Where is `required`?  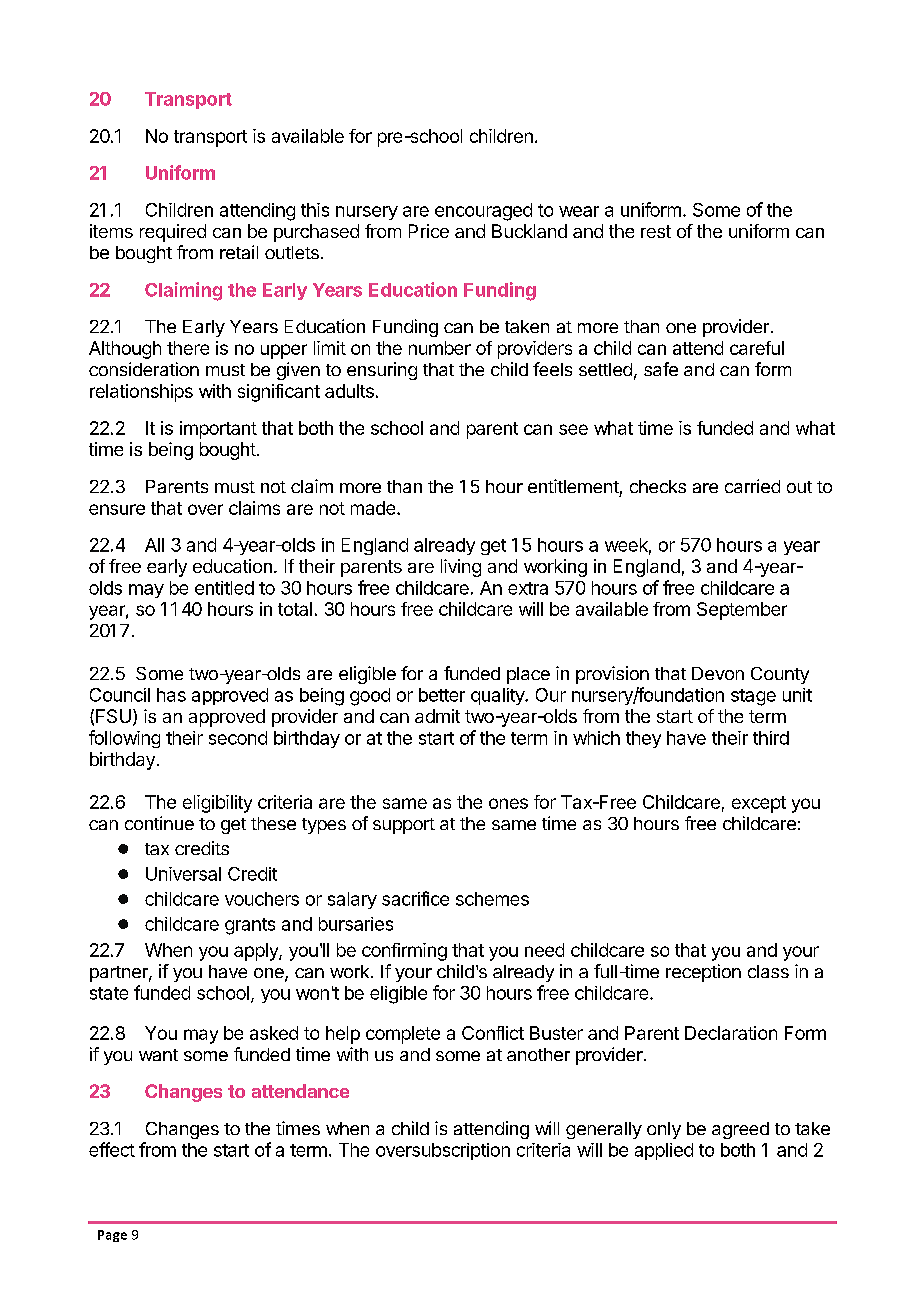 required is located at coordinates (173, 233).
